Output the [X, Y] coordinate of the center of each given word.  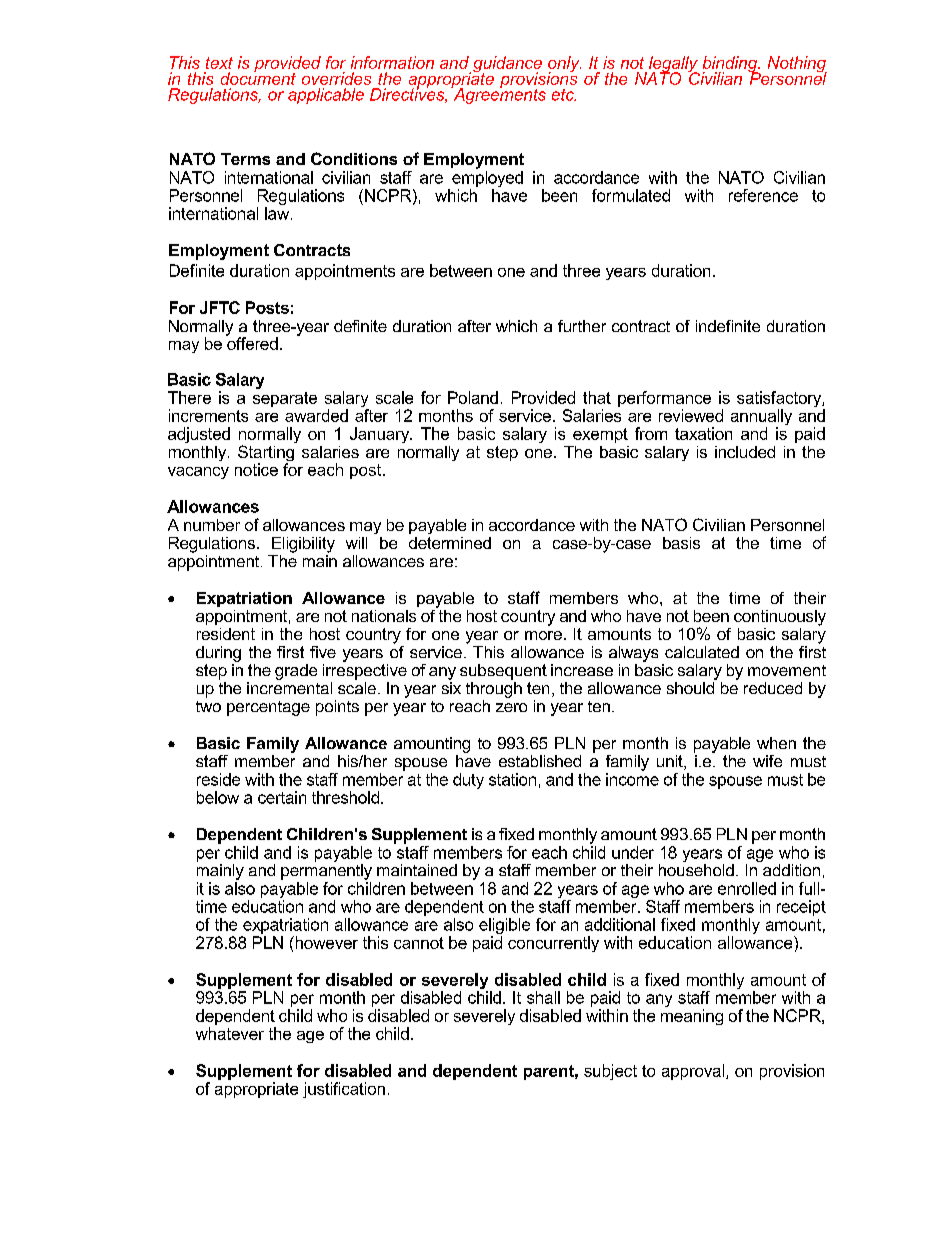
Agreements [498, 95]
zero [511, 707]
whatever [230, 1033]
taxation [703, 433]
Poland [473, 397]
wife [767, 761]
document [258, 77]
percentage [268, 708]
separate [285, 399]
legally [674, 65]
